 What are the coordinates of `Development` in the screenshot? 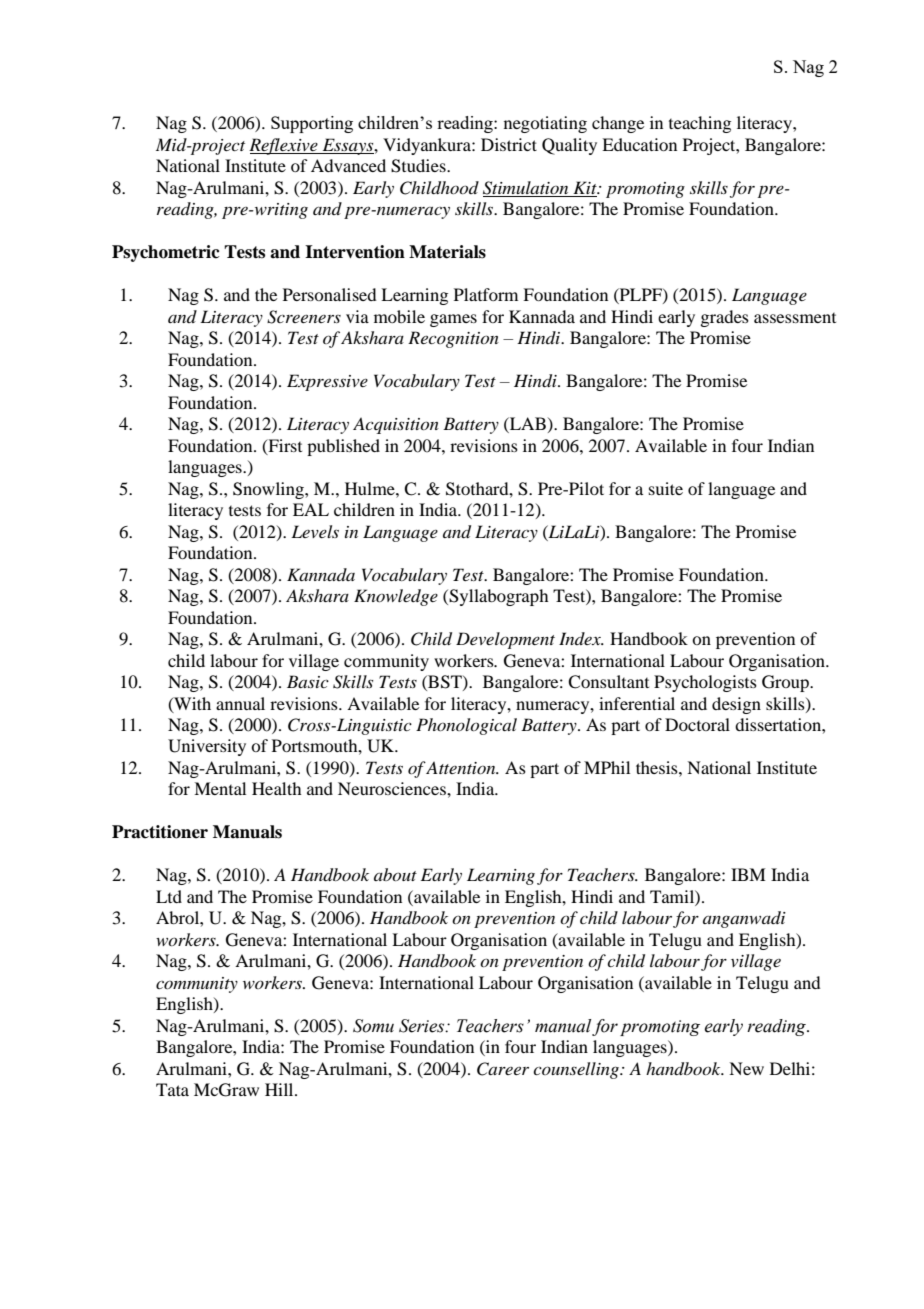 It's located at (505, 640).
